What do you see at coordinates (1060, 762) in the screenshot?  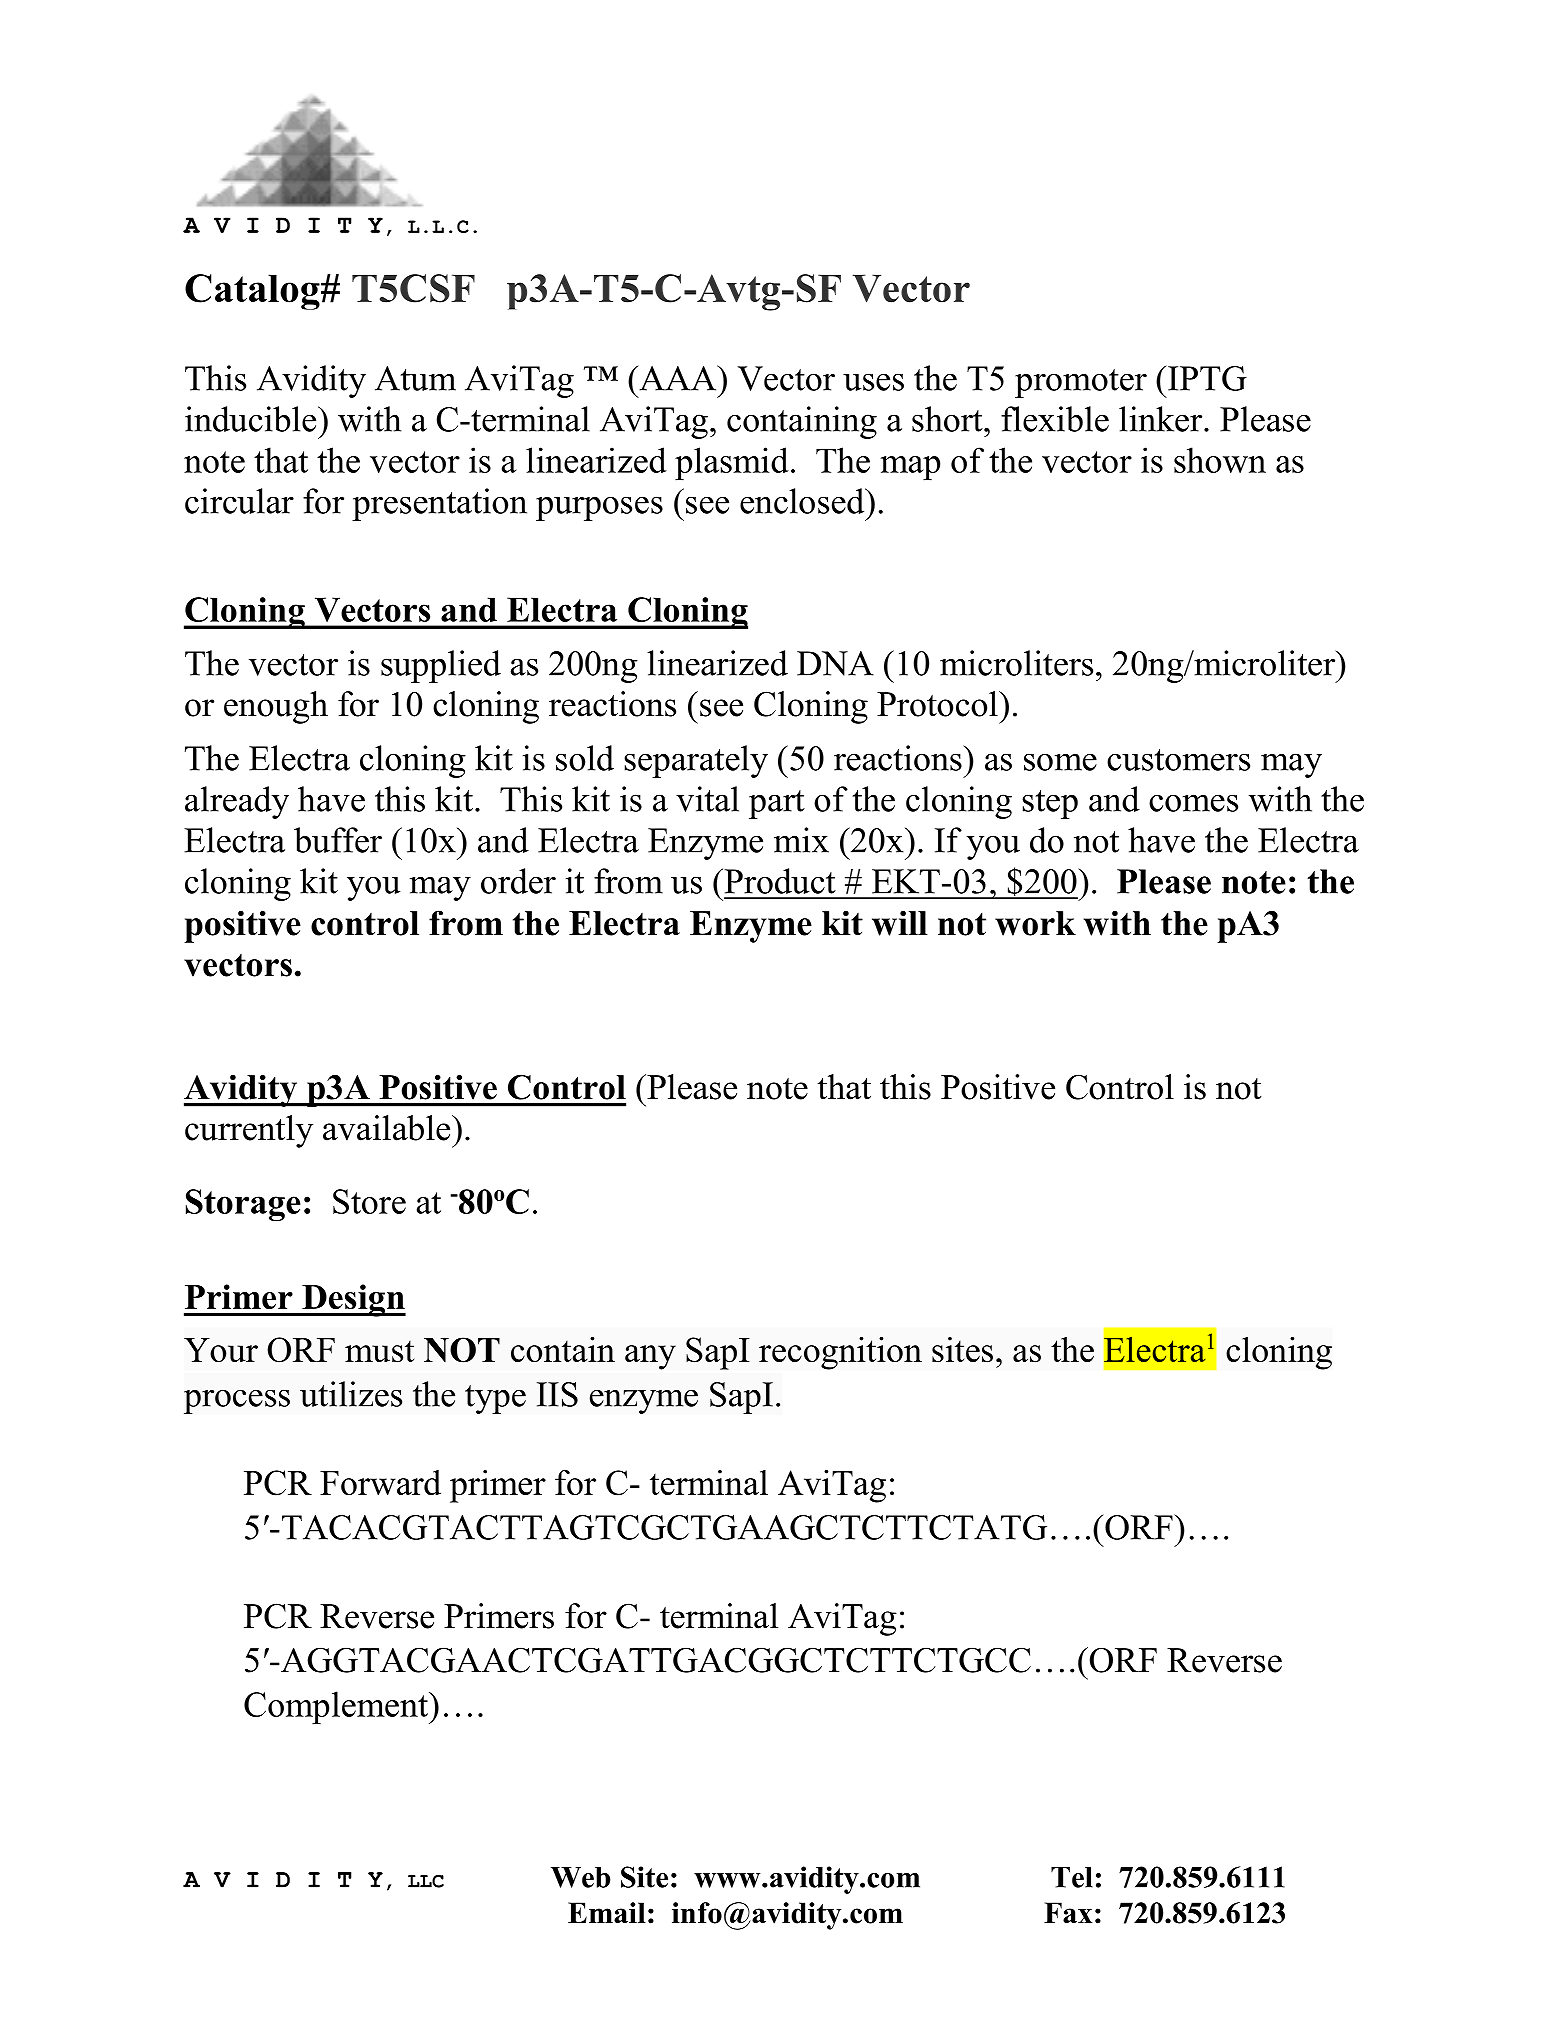 I see `some` at bounding box center [1060, 762].
